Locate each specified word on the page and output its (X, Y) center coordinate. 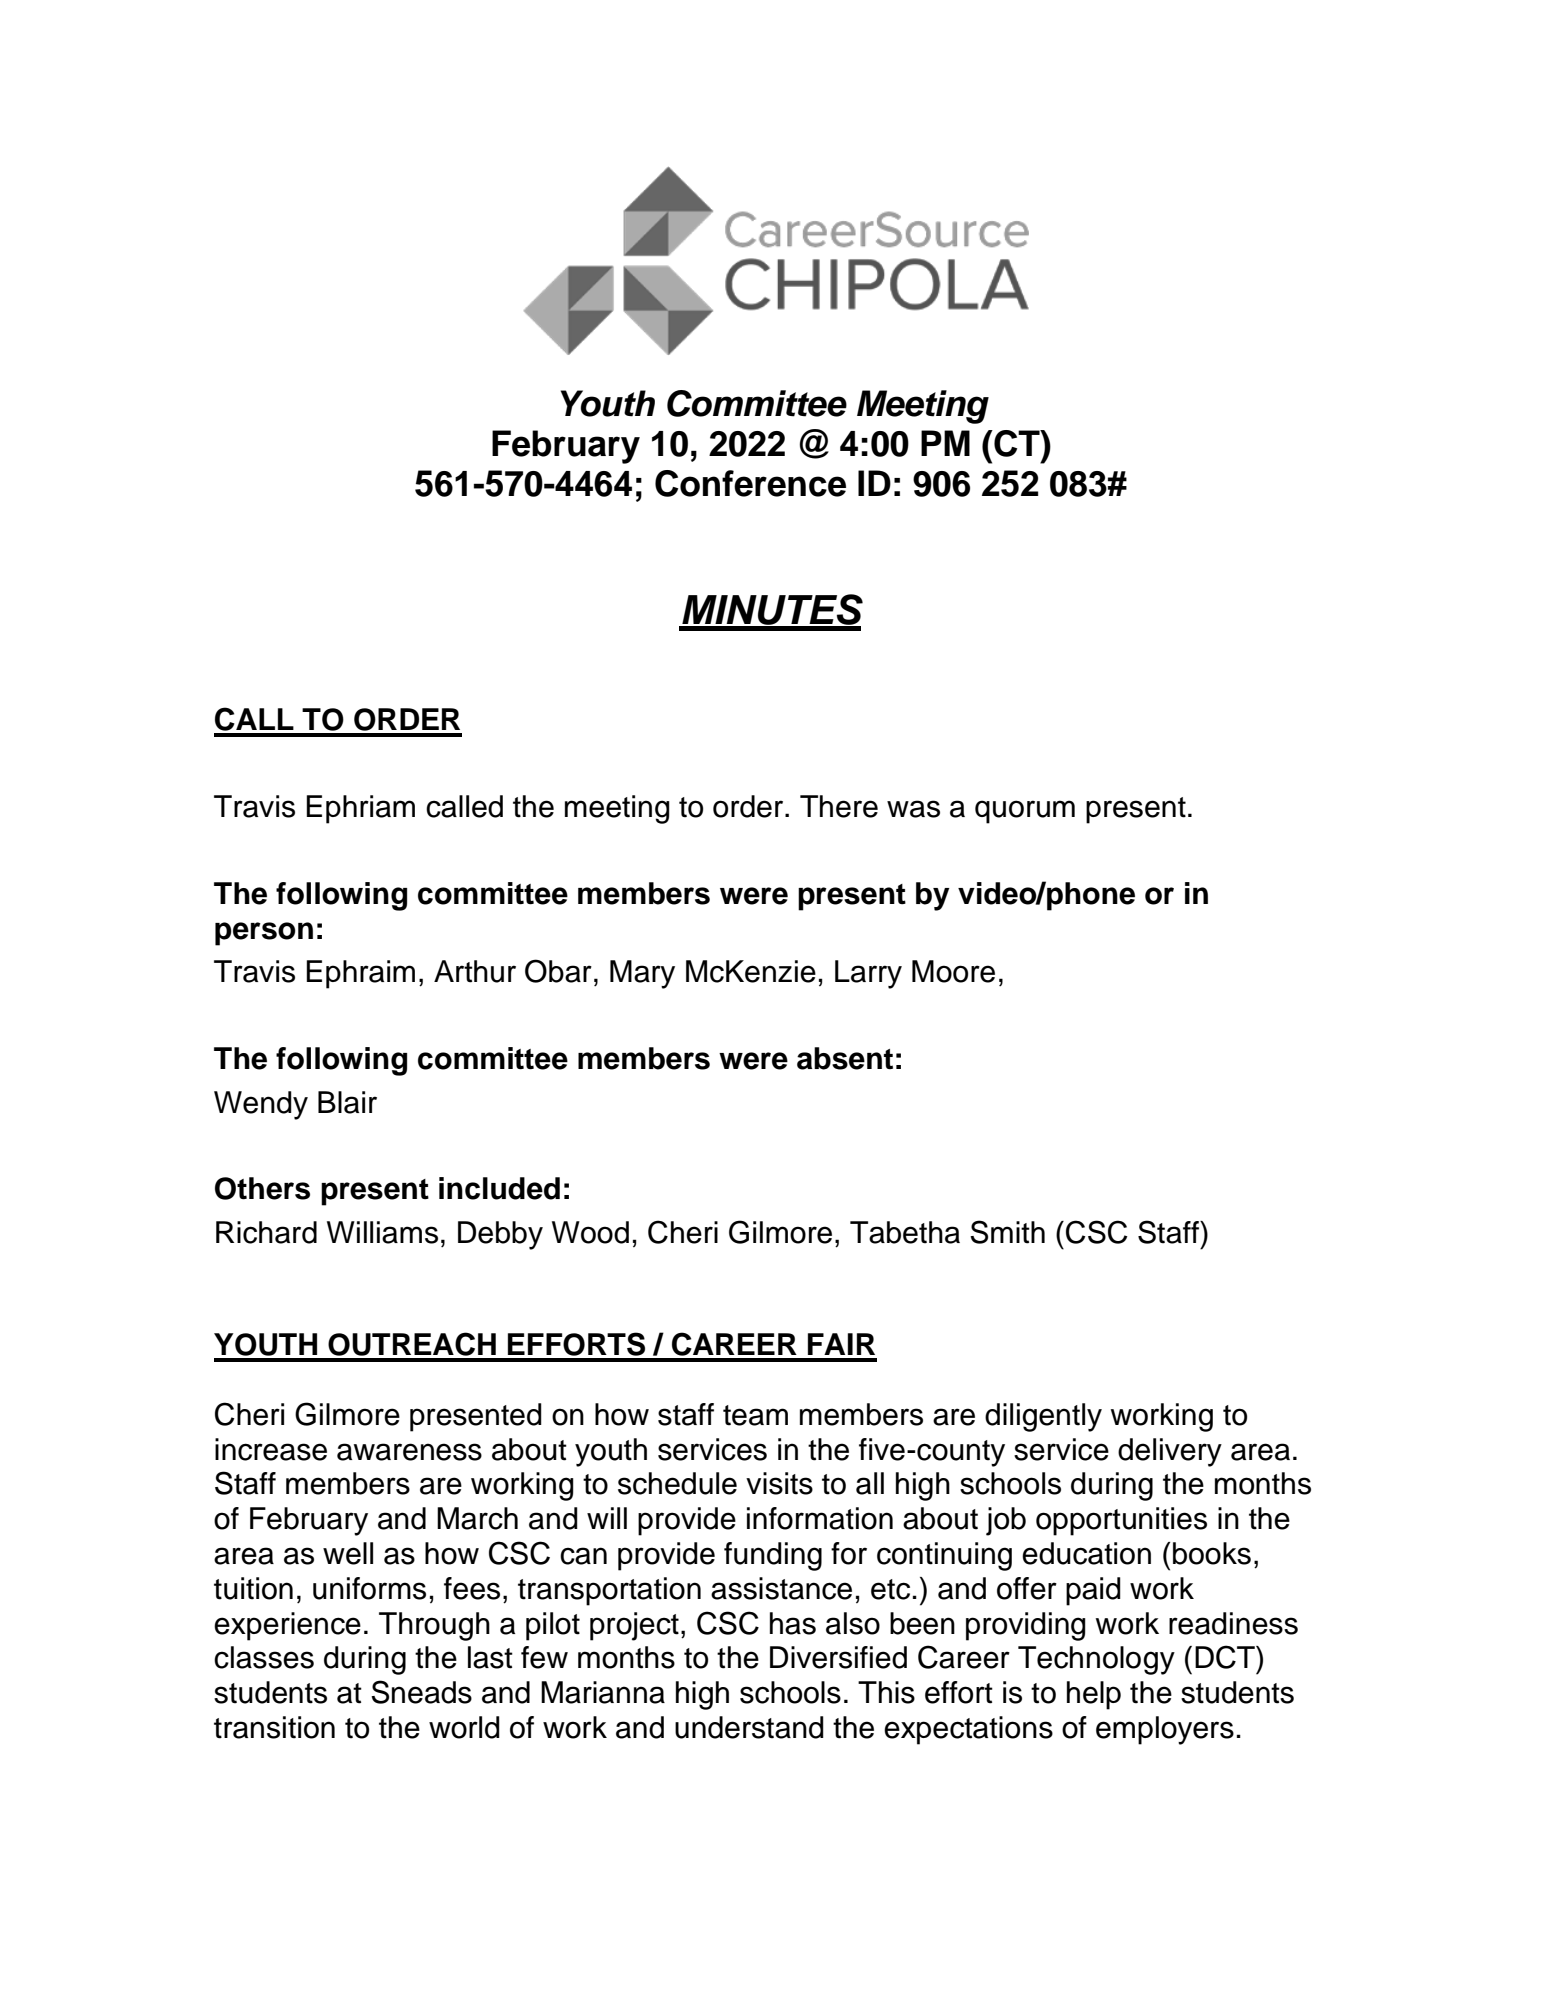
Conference (750, 483)
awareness (409, 1452)
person (264, 934)
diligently (1043, 1417)
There (839, 806)
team (755, 1415)
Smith (1007, 1232)
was (913, 809)
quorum (1025, 812)
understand (749, 1727)
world (464, 1727)
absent (845, 1058)
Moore (953, 971)
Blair (347, 1102)
